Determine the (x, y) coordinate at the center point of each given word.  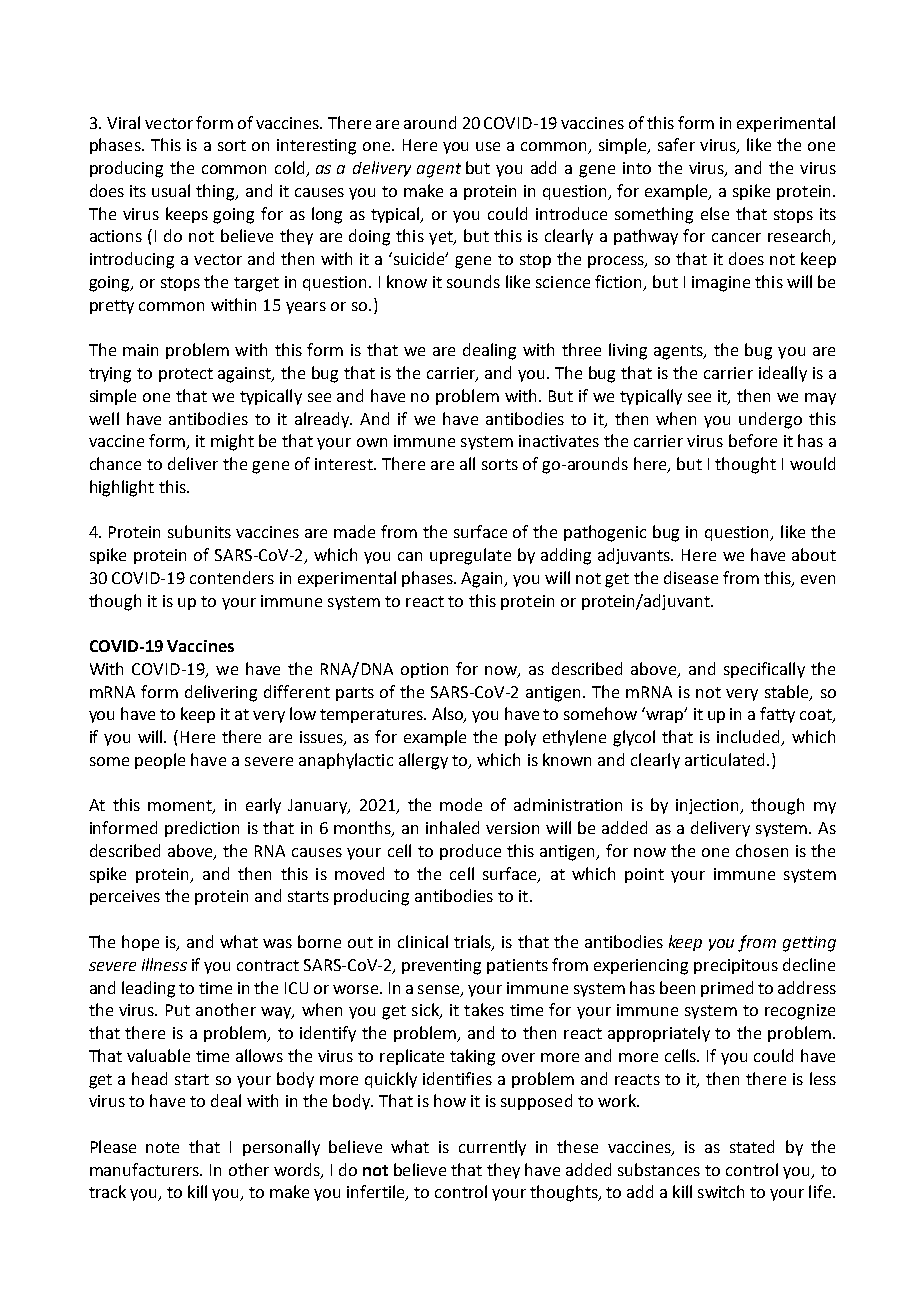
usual (171, 190)
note (162, 1147)
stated (752, 1146)
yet (442, 238)
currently (492, 1148)
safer (676, 144)
